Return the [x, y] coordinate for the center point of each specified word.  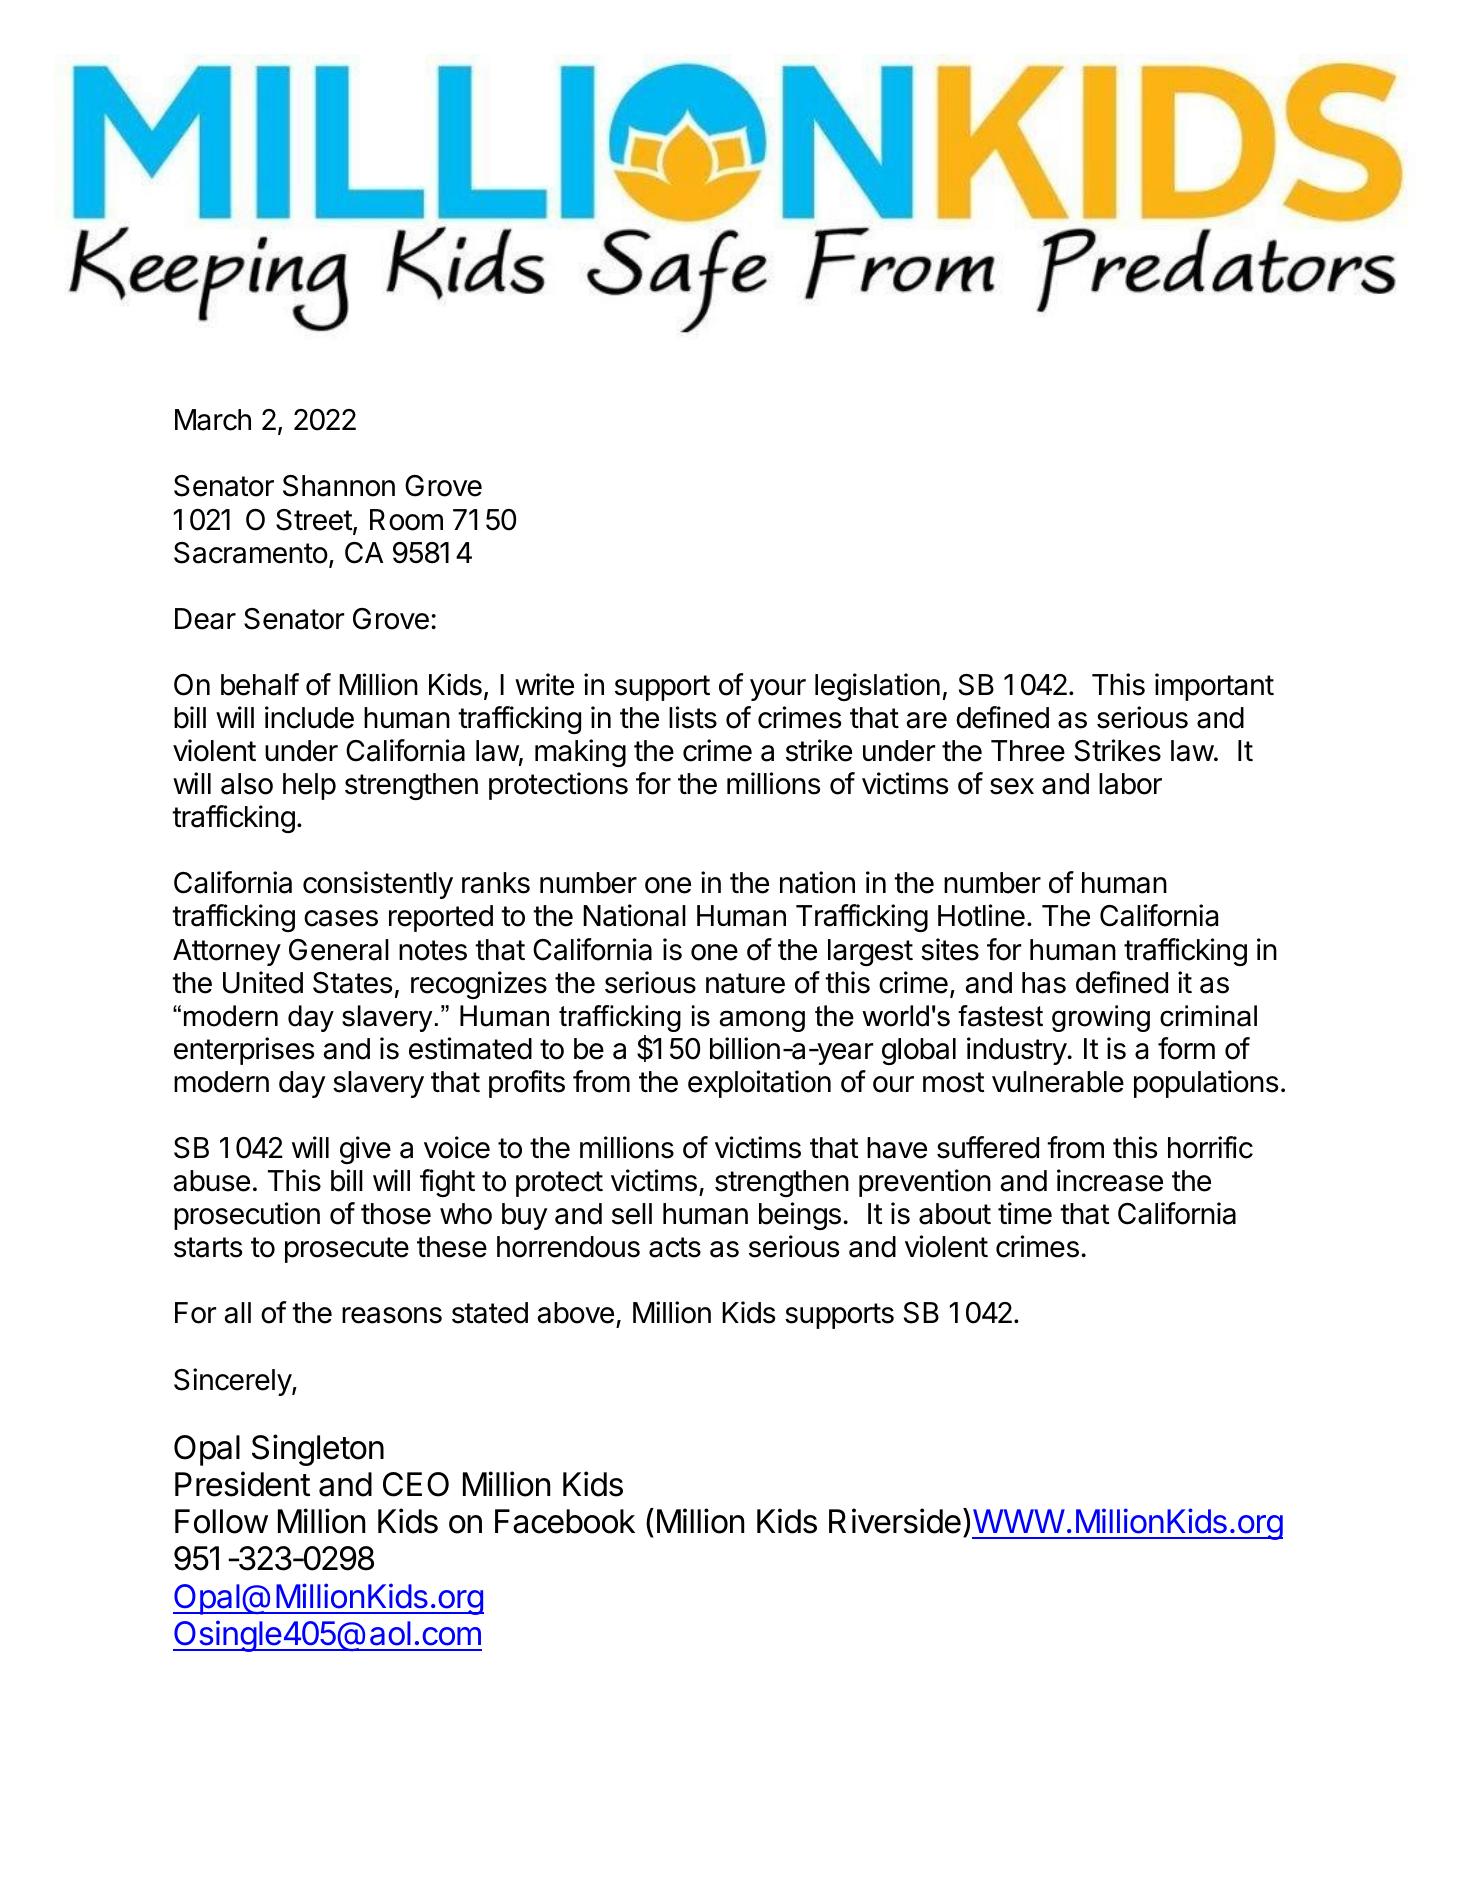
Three [1028, 751]
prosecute [347, 1250]
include [309, 717]
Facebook [565, 1521]
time [1025, 1213]
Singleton [318, 1450]
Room [406, 520]
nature [745, 983]
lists [693, 717]
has [1044, 983]
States [352, 983]
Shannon [339, 486]
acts [675, 1247]
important [1214, 687]
